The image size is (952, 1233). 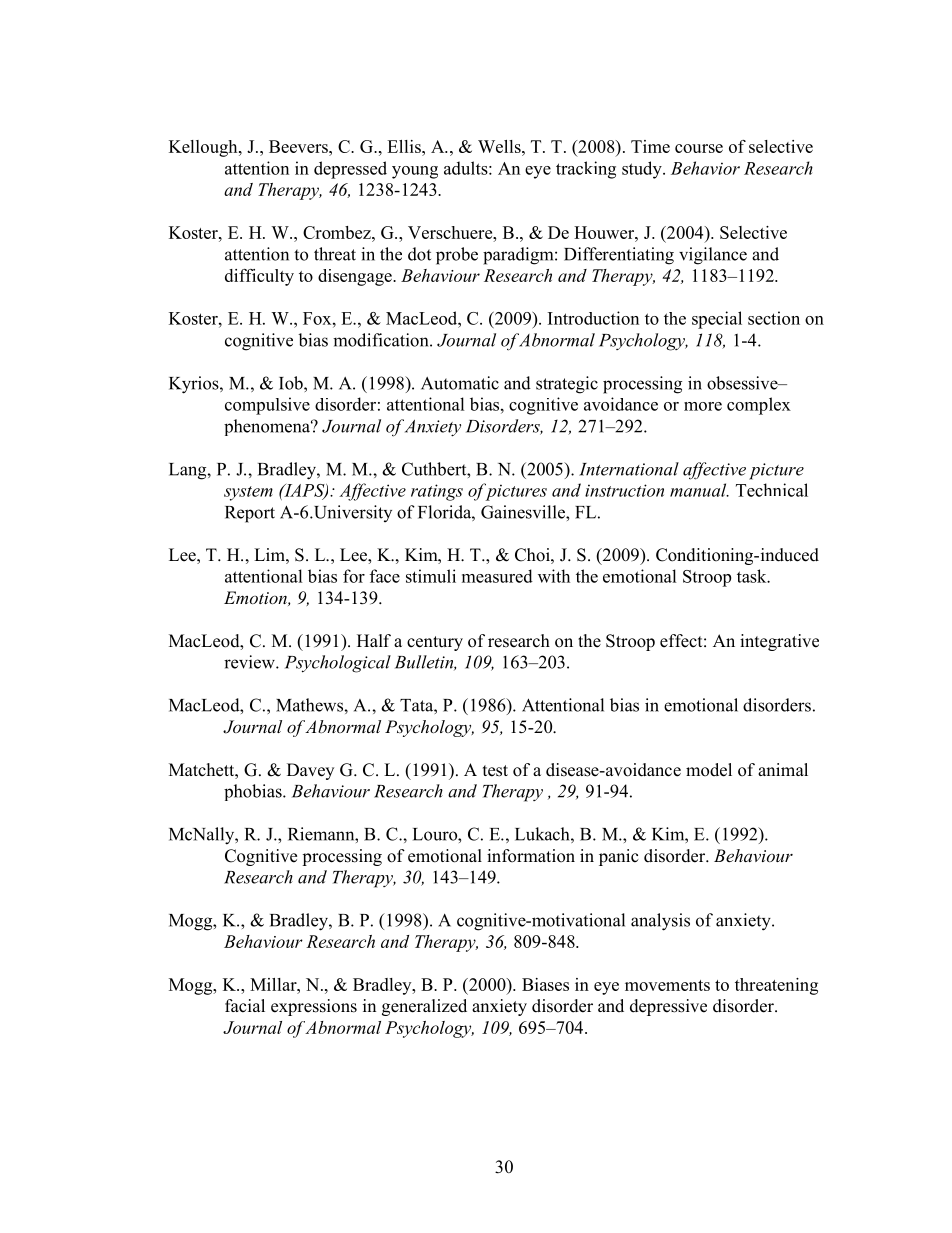 What do you see at coordinates (424, 1007) in the screenshot?
I see `generalized` at bounding box center [424, 1007].
